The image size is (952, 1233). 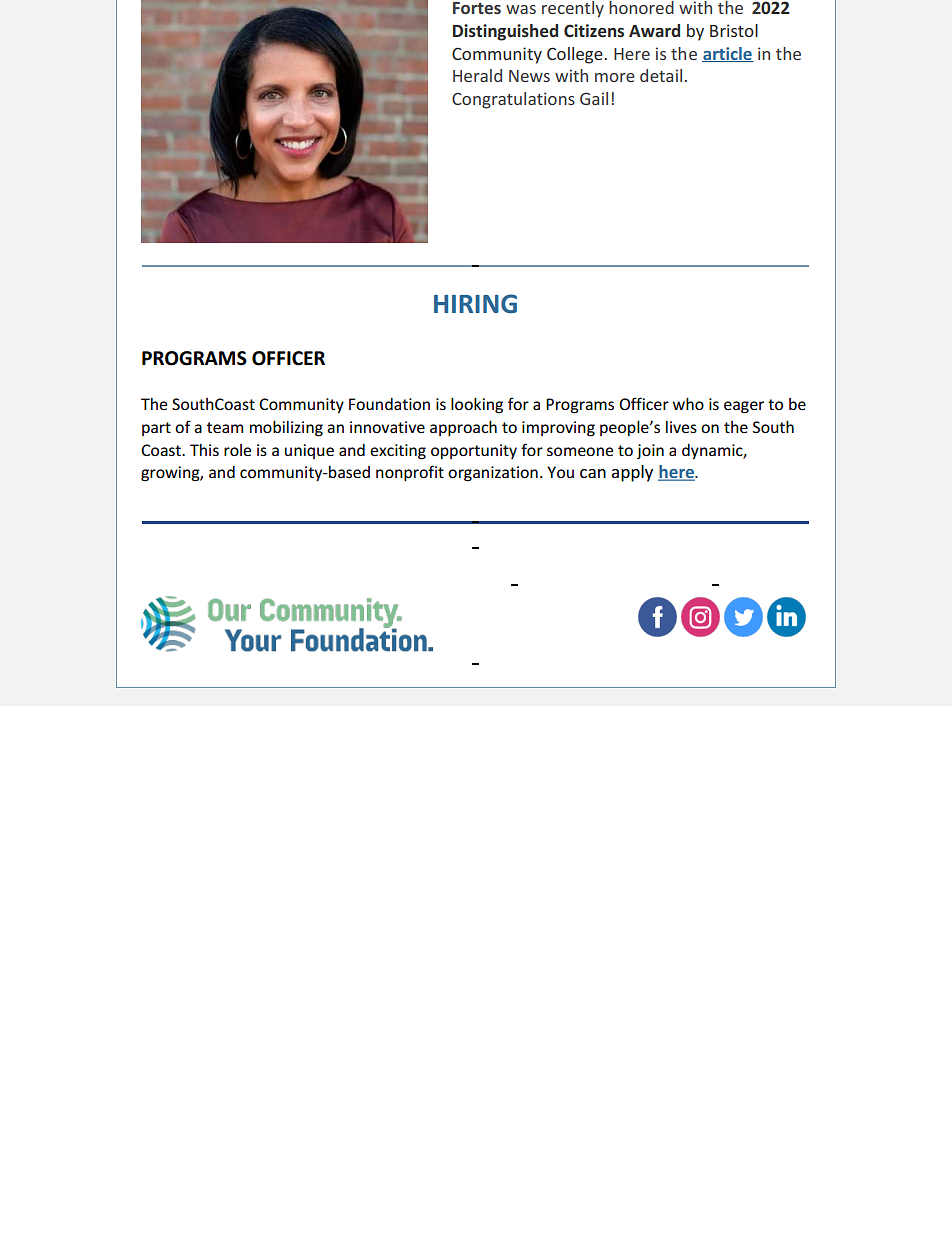 I want to click on HIRING, so click(x=475, y=304).
